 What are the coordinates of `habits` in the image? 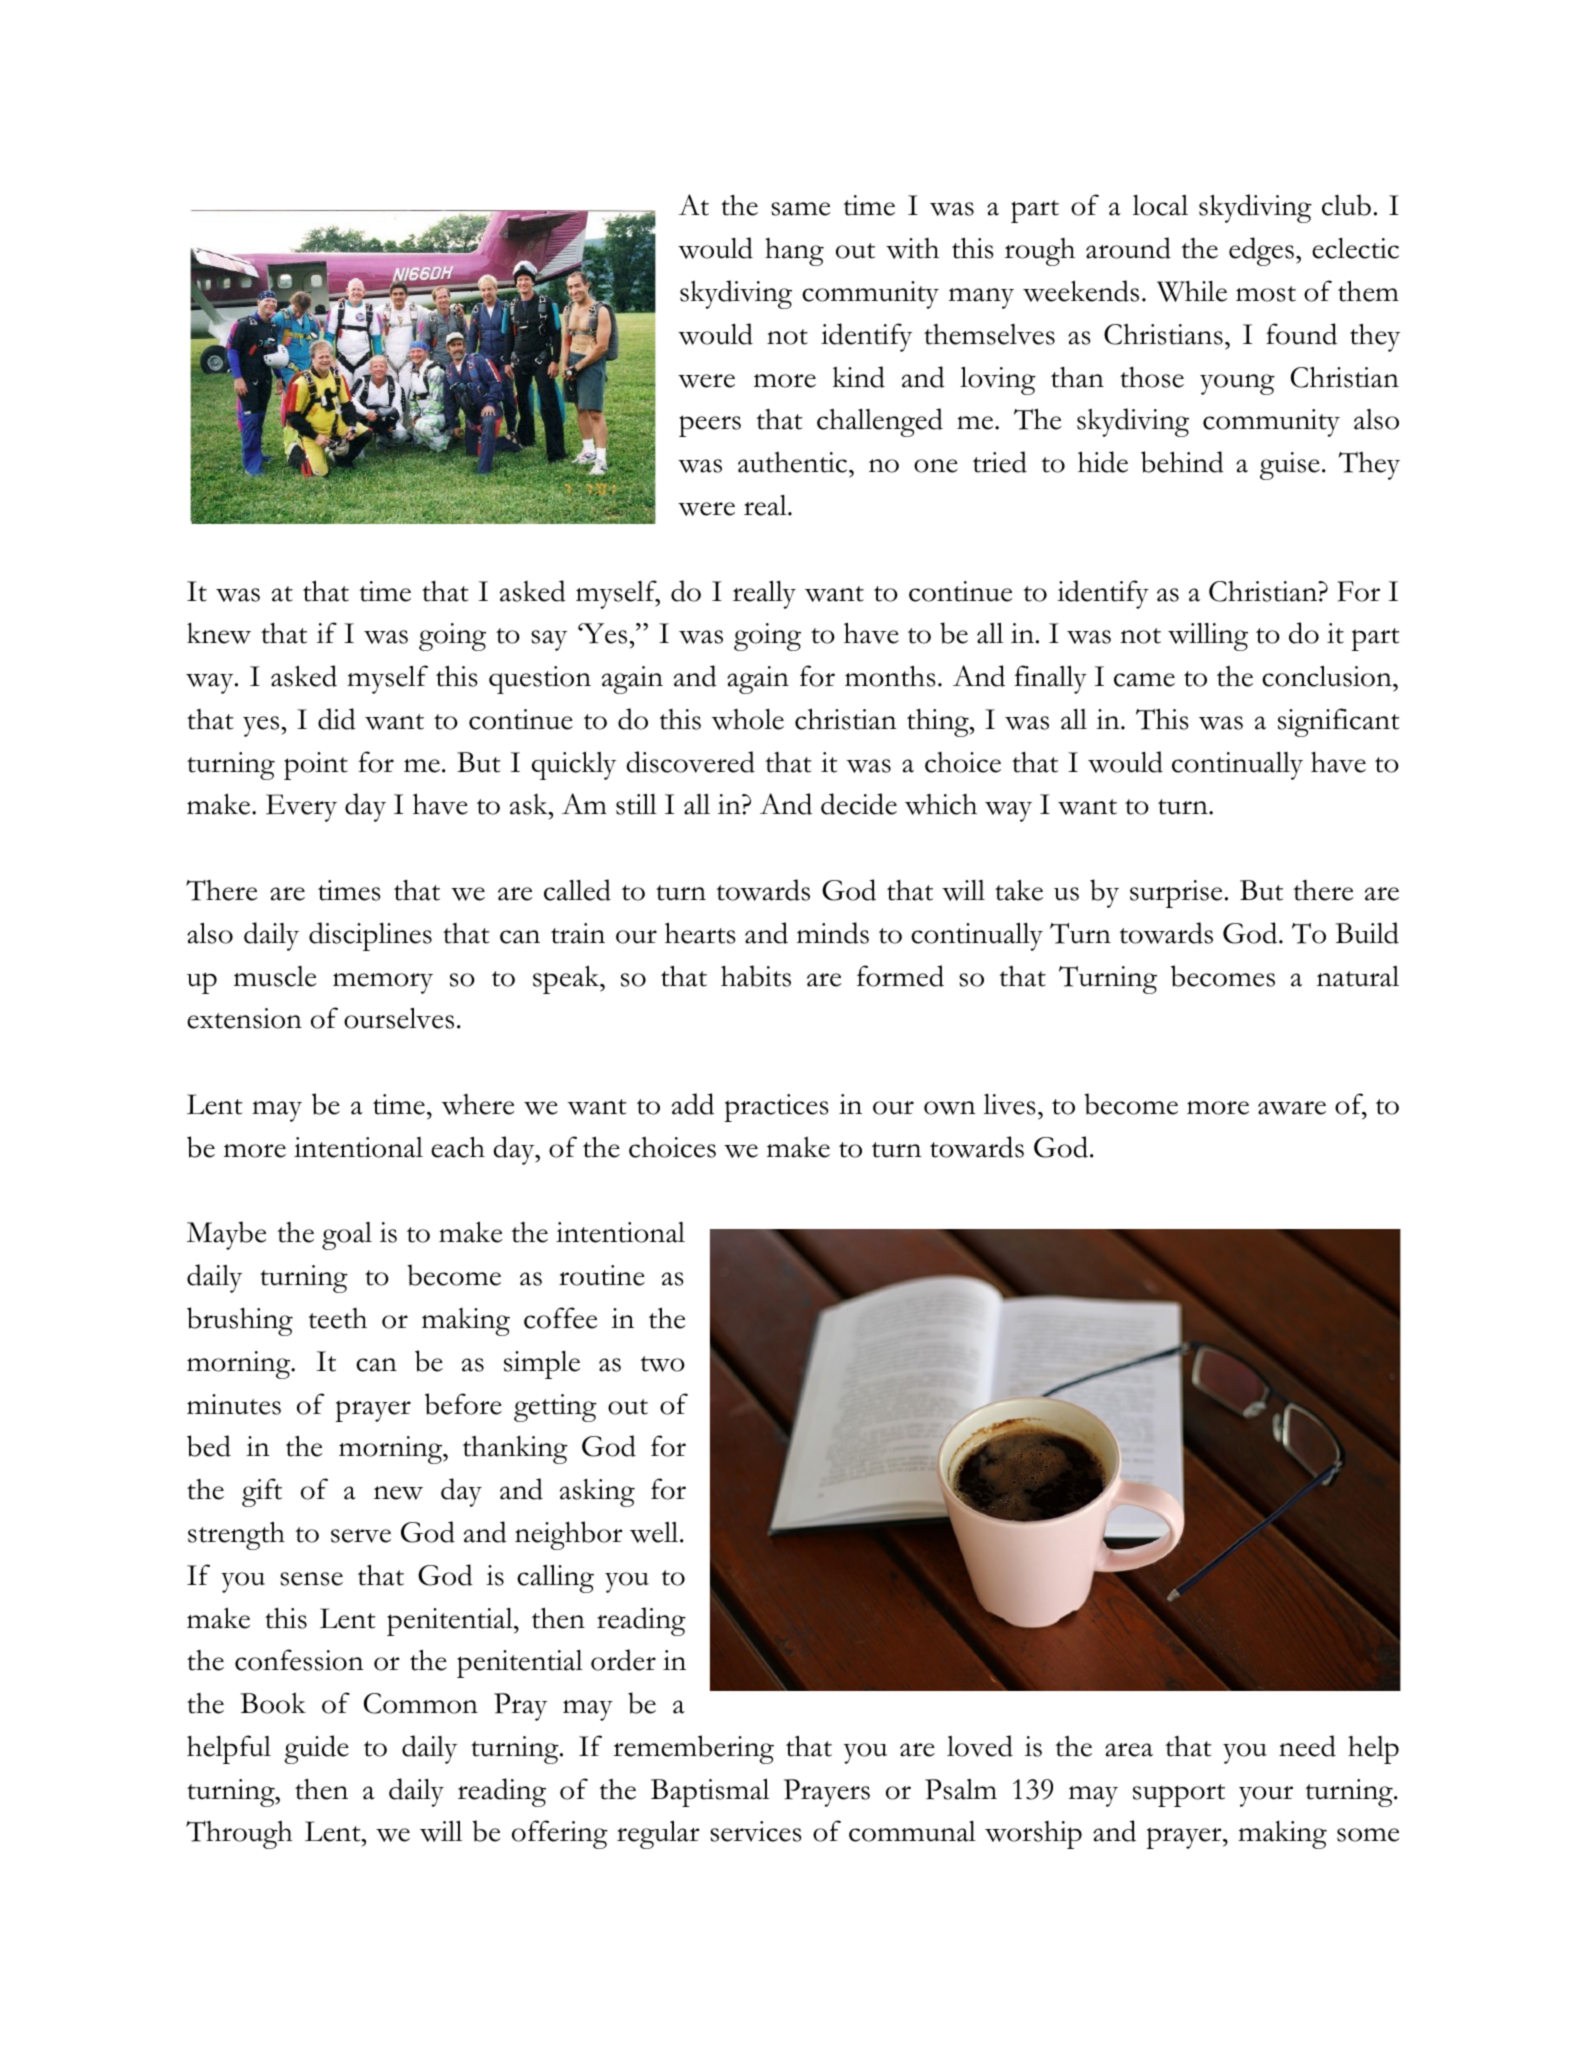 It's located at (756, 976).
